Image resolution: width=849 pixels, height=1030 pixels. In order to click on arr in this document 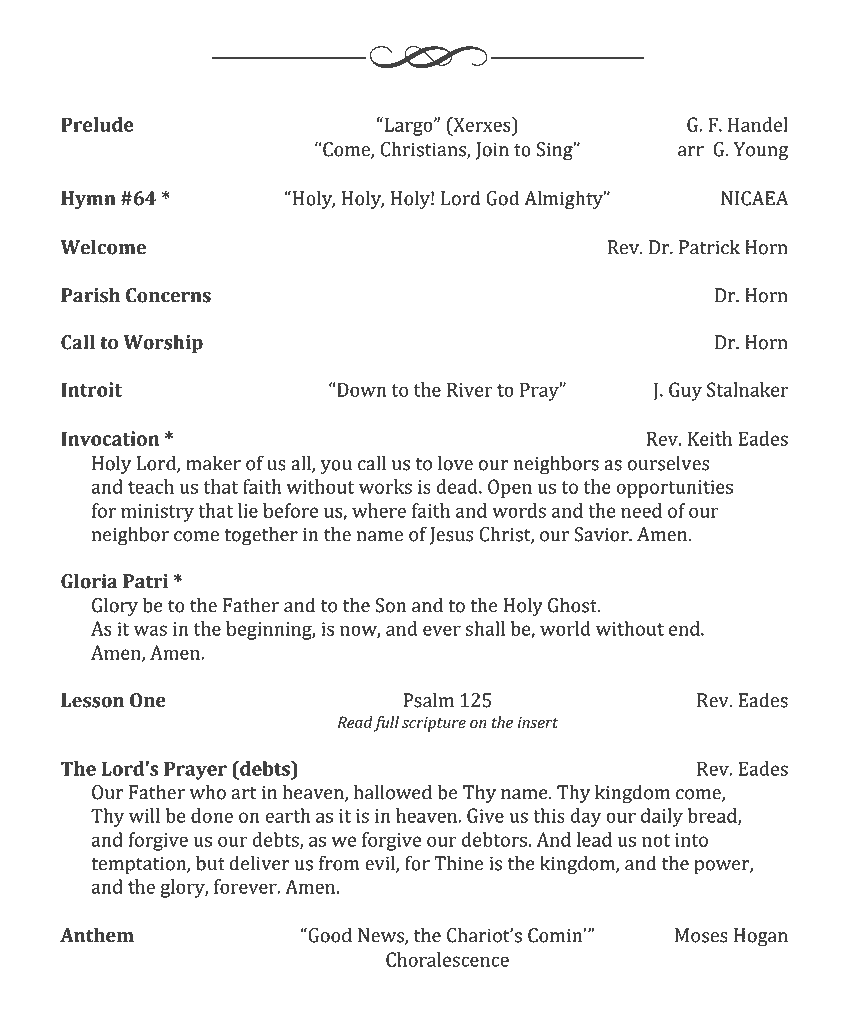, I will do `click(691, 151)`.
